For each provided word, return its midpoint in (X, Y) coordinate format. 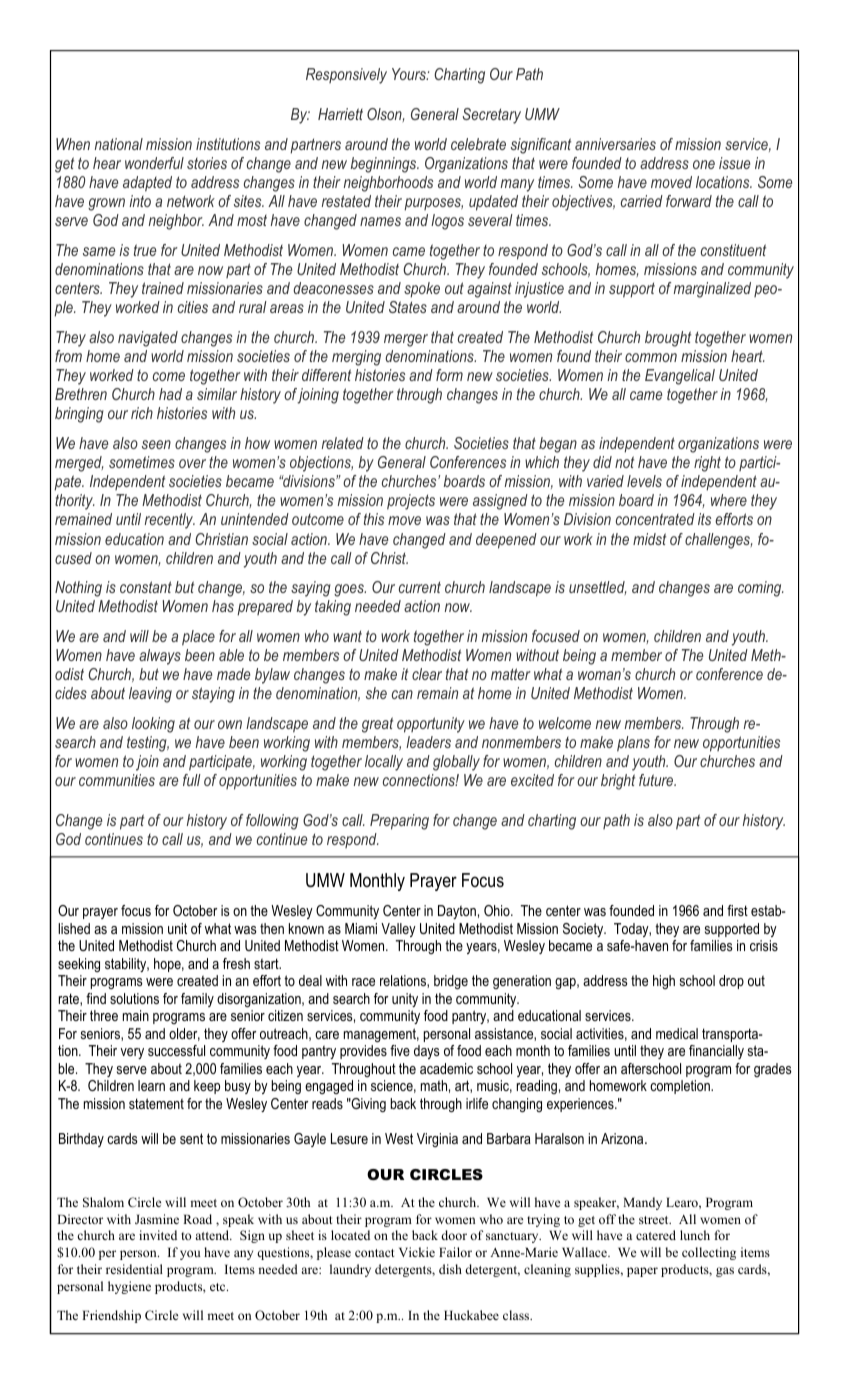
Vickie (417, 1252)
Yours (410, 74)
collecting (709, 1253)
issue (734, 163)
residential (134, 1269)
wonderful (154, 163)
